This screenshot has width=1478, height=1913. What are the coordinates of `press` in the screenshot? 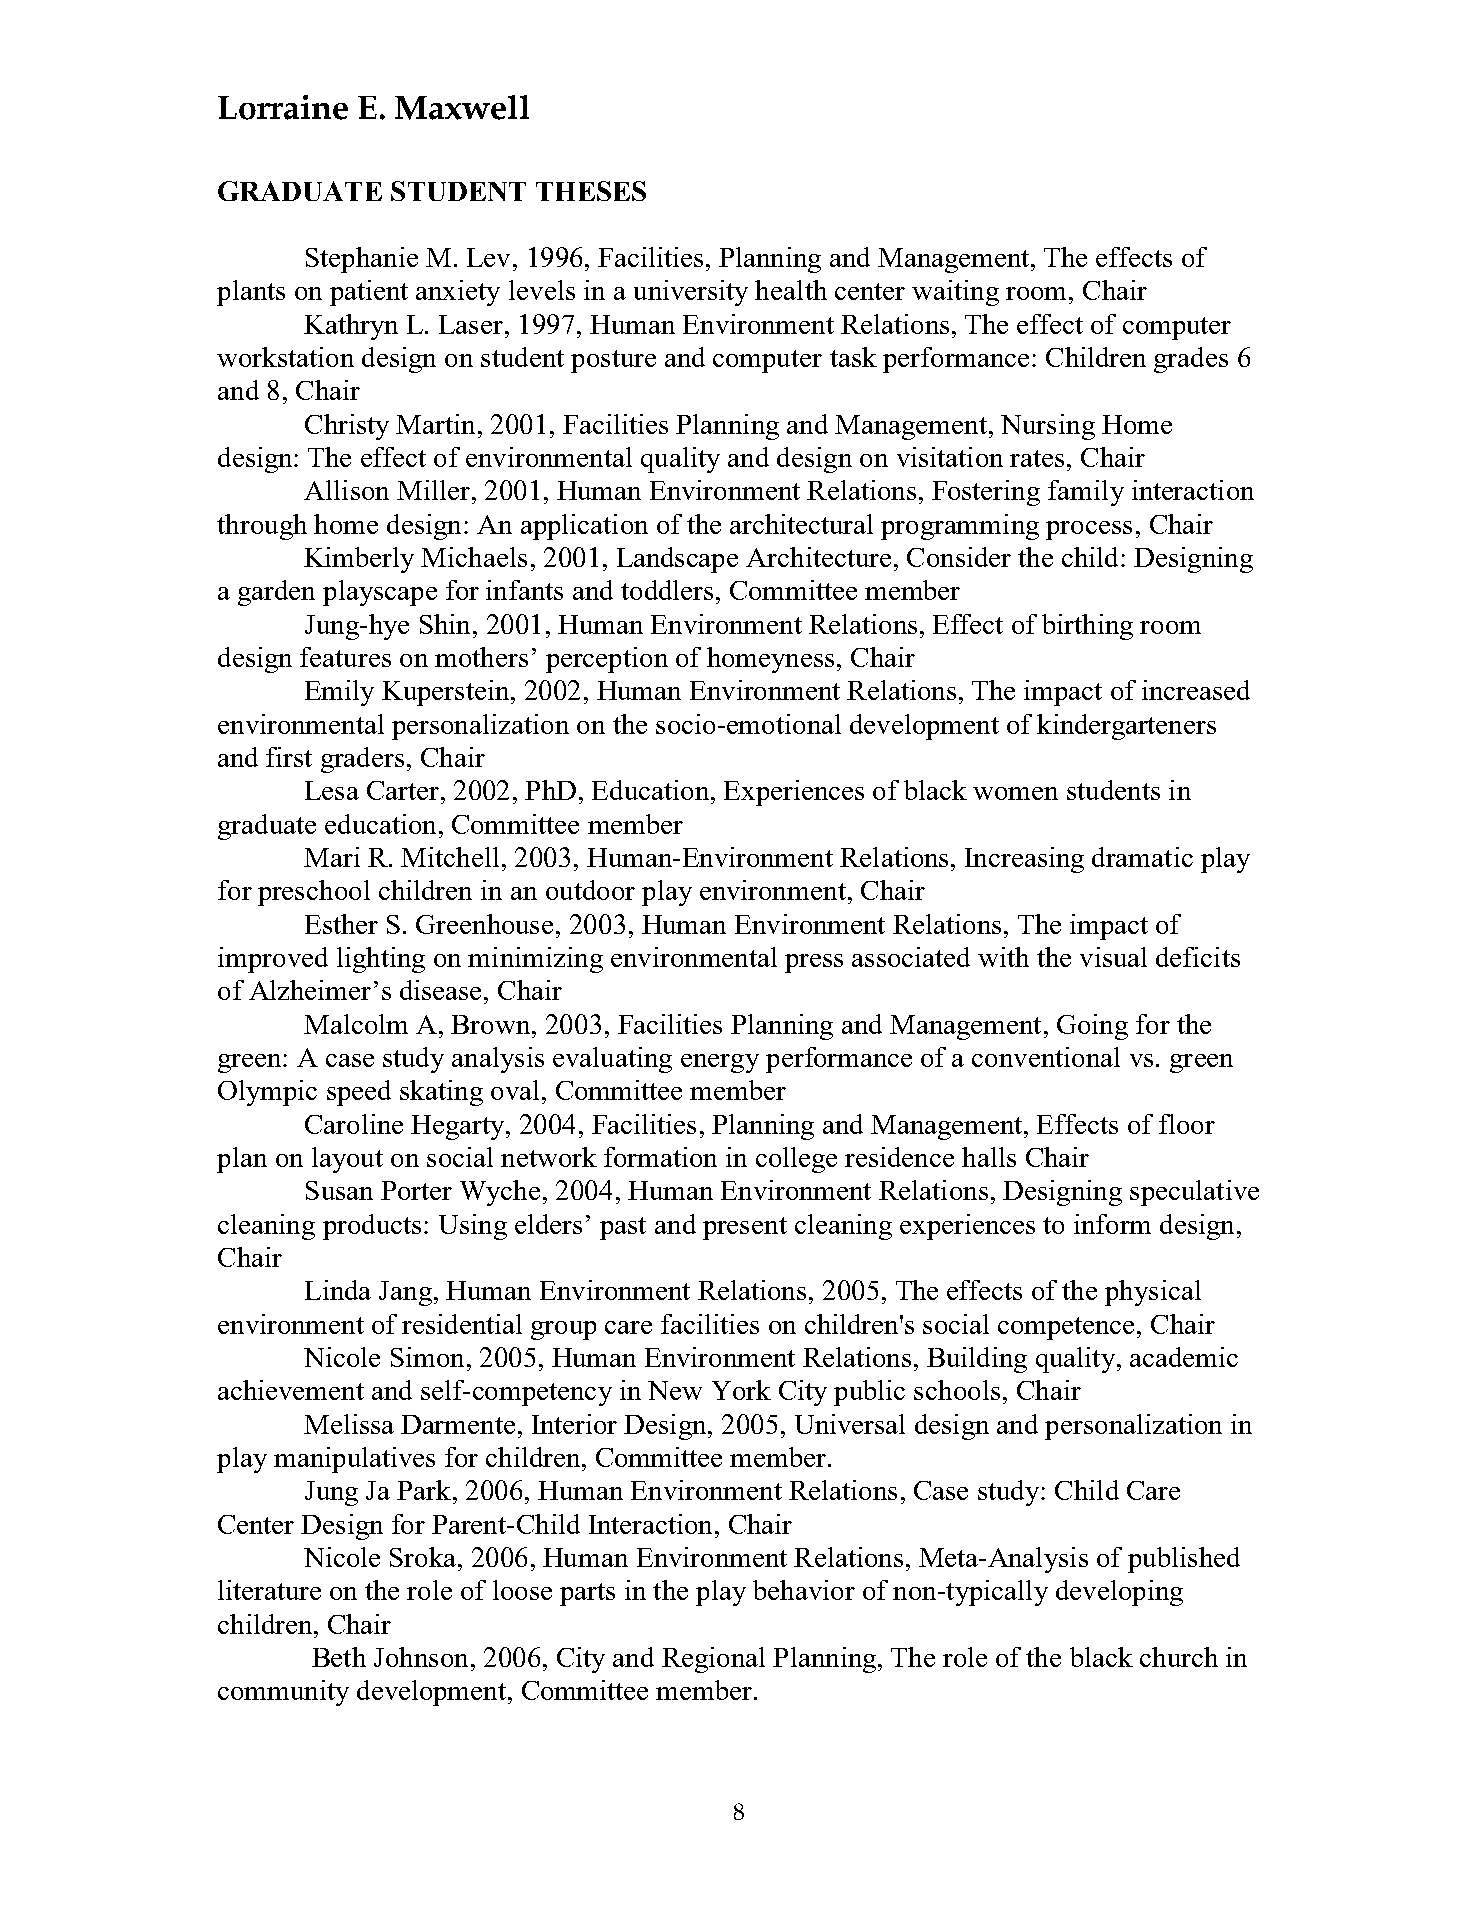 It's located at (814, 963).
